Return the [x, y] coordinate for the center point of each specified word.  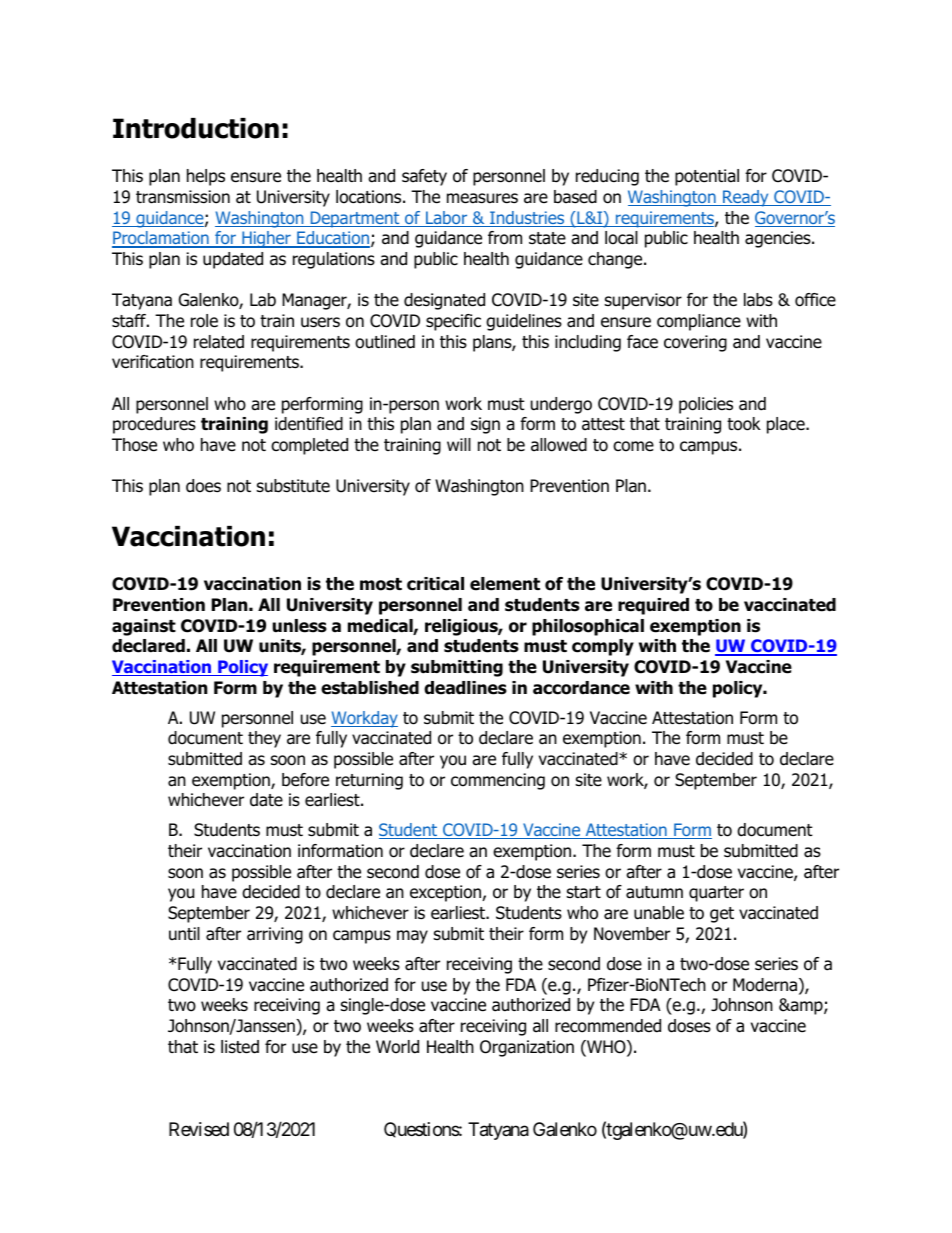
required [653, 606]
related [219, 342]
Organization [527, 1048]
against [144, 627]
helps [206, 177]
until [184, 934]
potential [707, 177]
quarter [716, 894]
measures [482, 198]
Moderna [766, 986]
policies [706, 405]
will [459, 444]
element [505, 584]
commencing [498, 781]
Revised [199, 1129]
